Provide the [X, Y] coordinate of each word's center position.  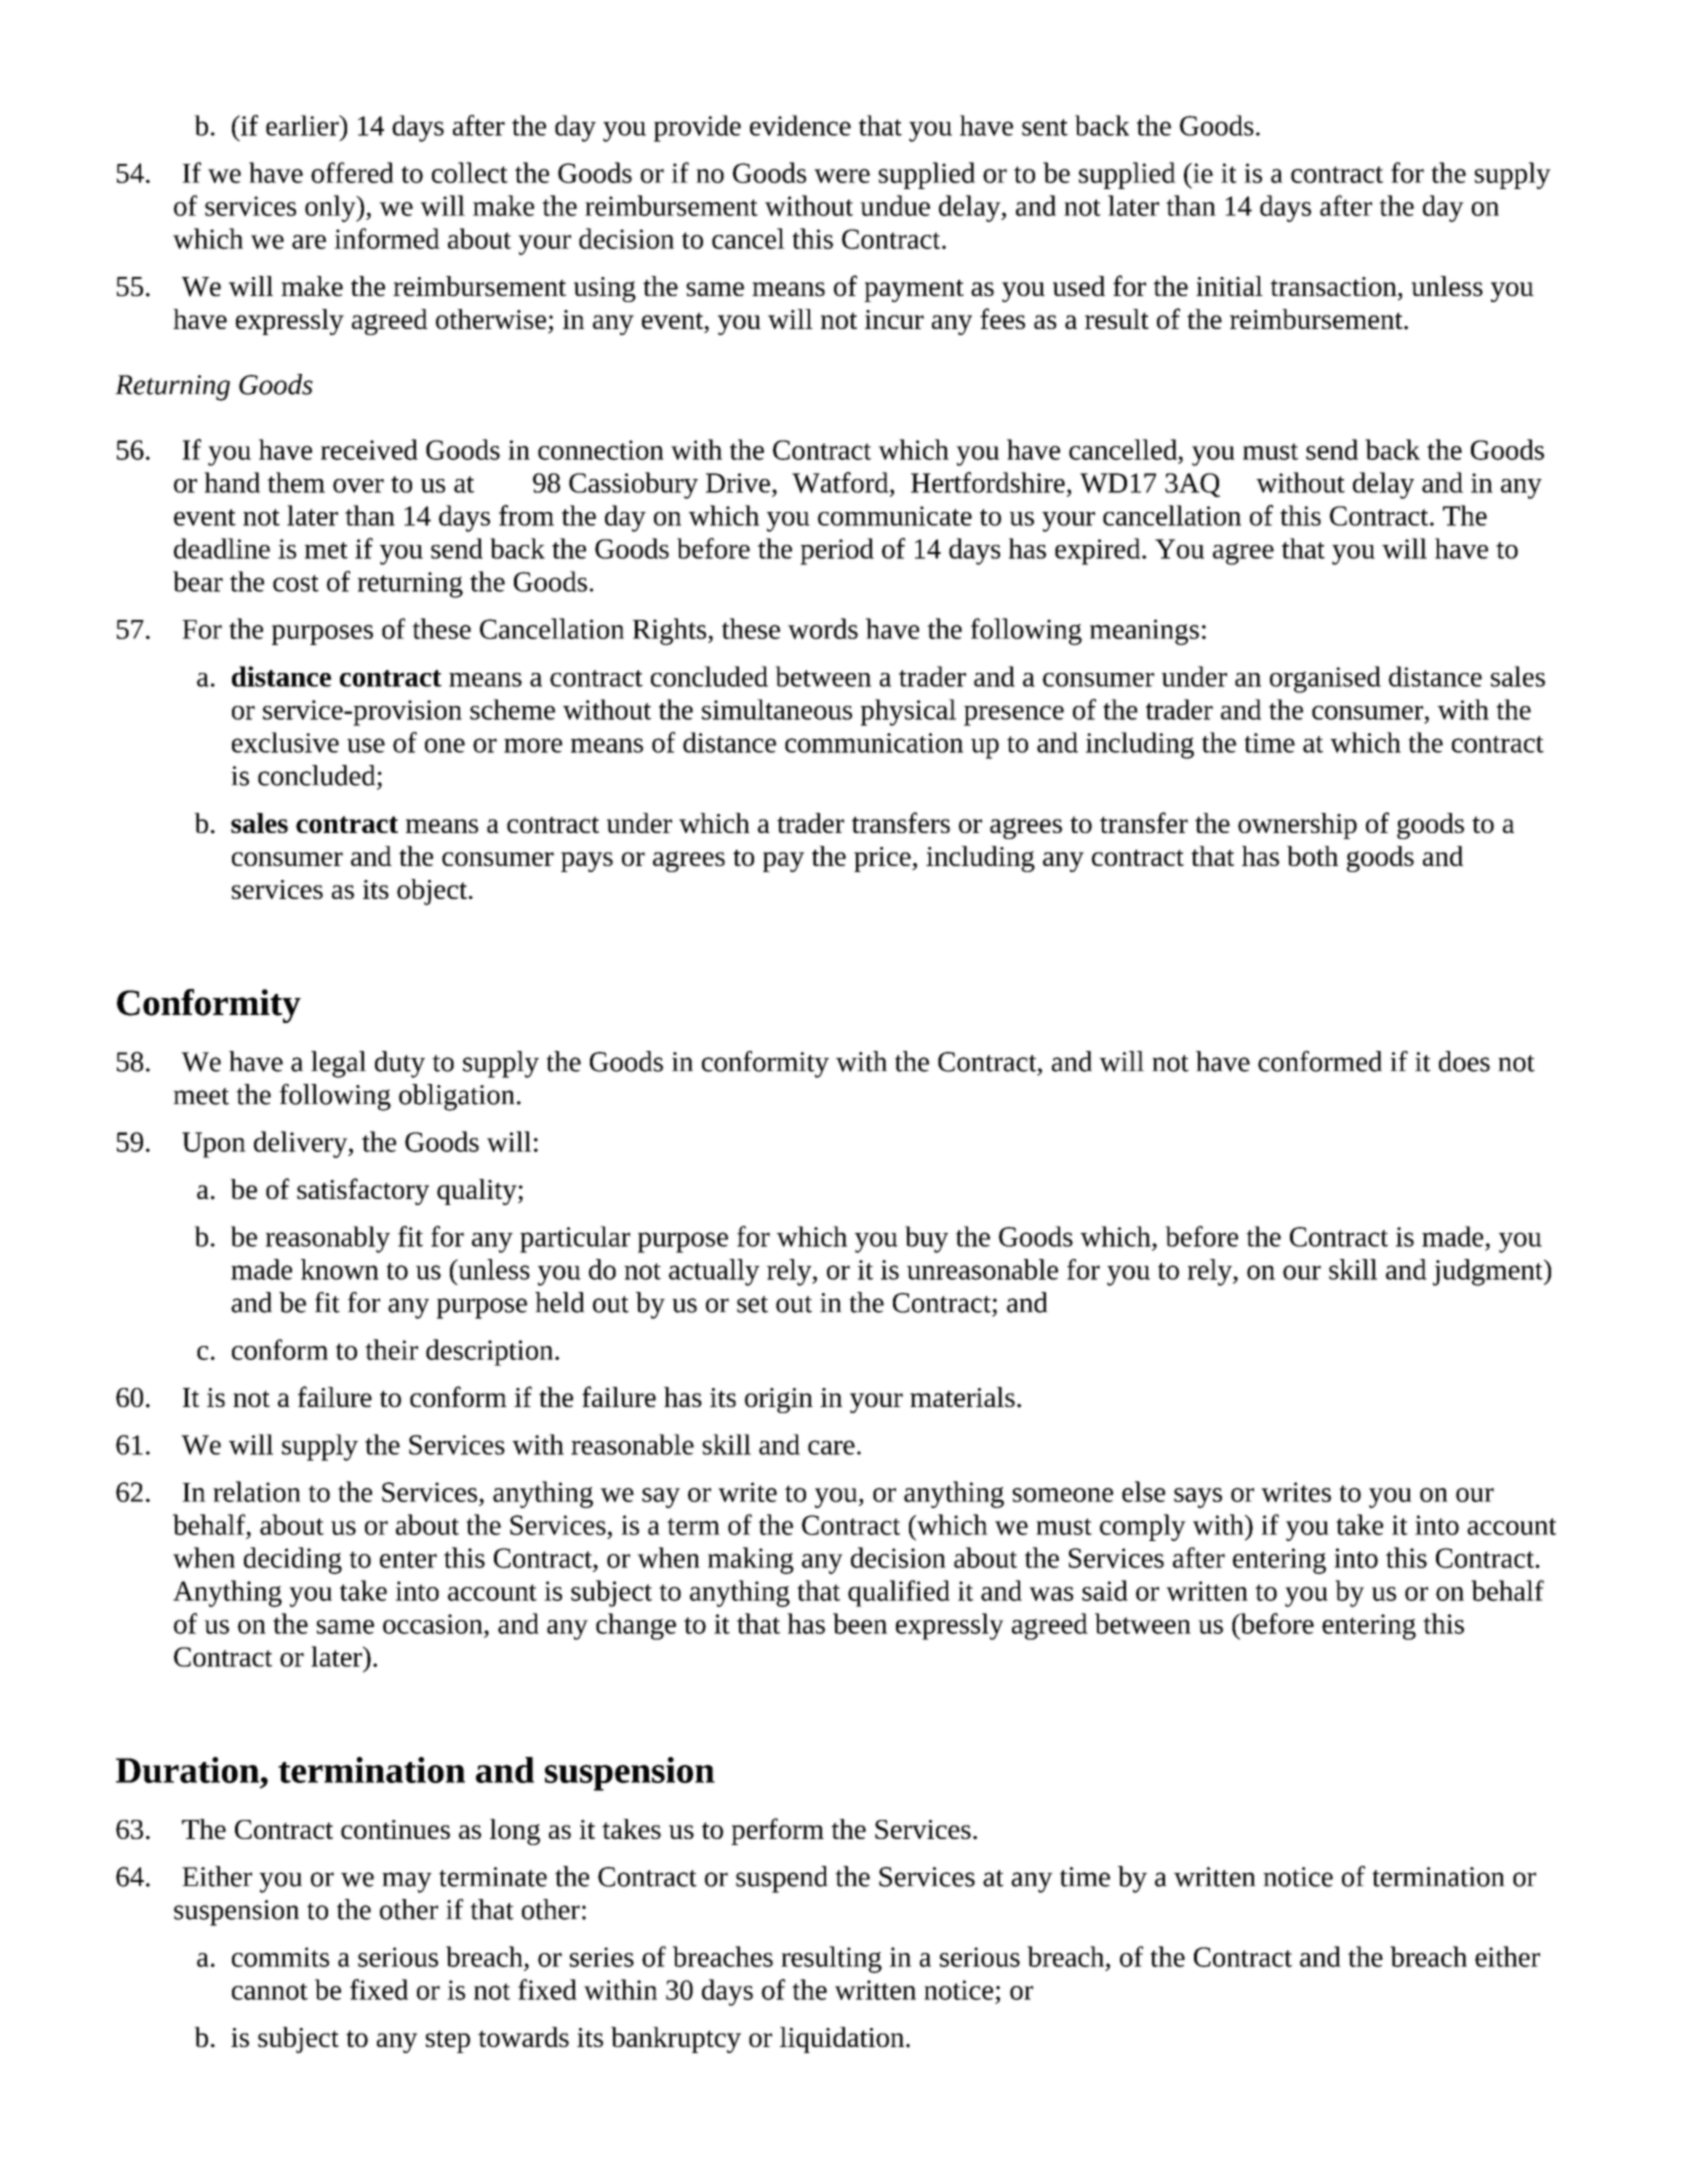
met [326, 550]
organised [1325, 679]
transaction [1334, 287]
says [1198, 1498]
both [1312, 856]
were [842, 176]
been [860, 1623]
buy [926, 1239]
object [432, 892]
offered [352, 172]
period [837, 551]
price [883, 859]
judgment [1489, 1272]
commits [280, 1957]
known [340, 1269]
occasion [434, 1624]
